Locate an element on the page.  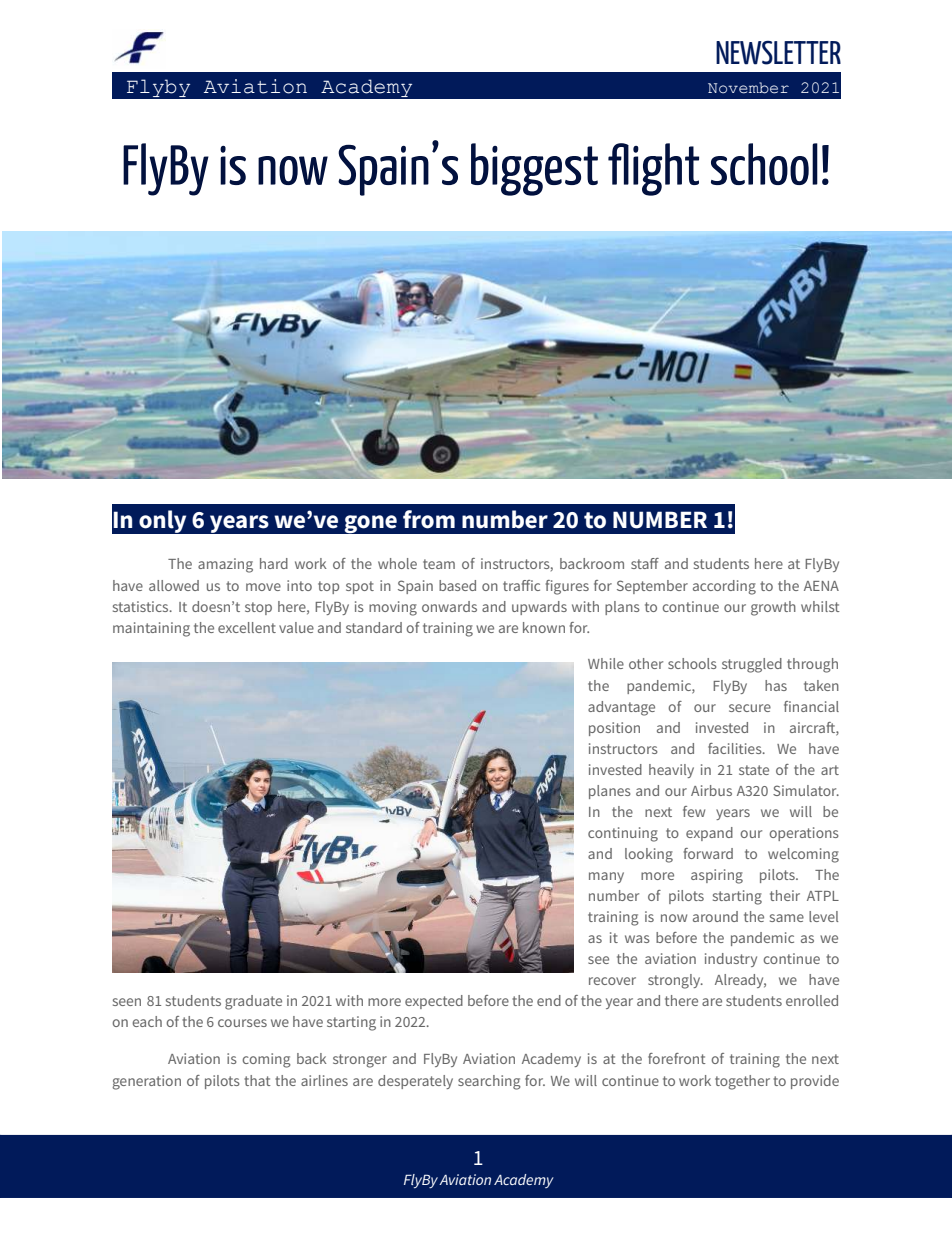
November is located at coordinates (748, 88).
